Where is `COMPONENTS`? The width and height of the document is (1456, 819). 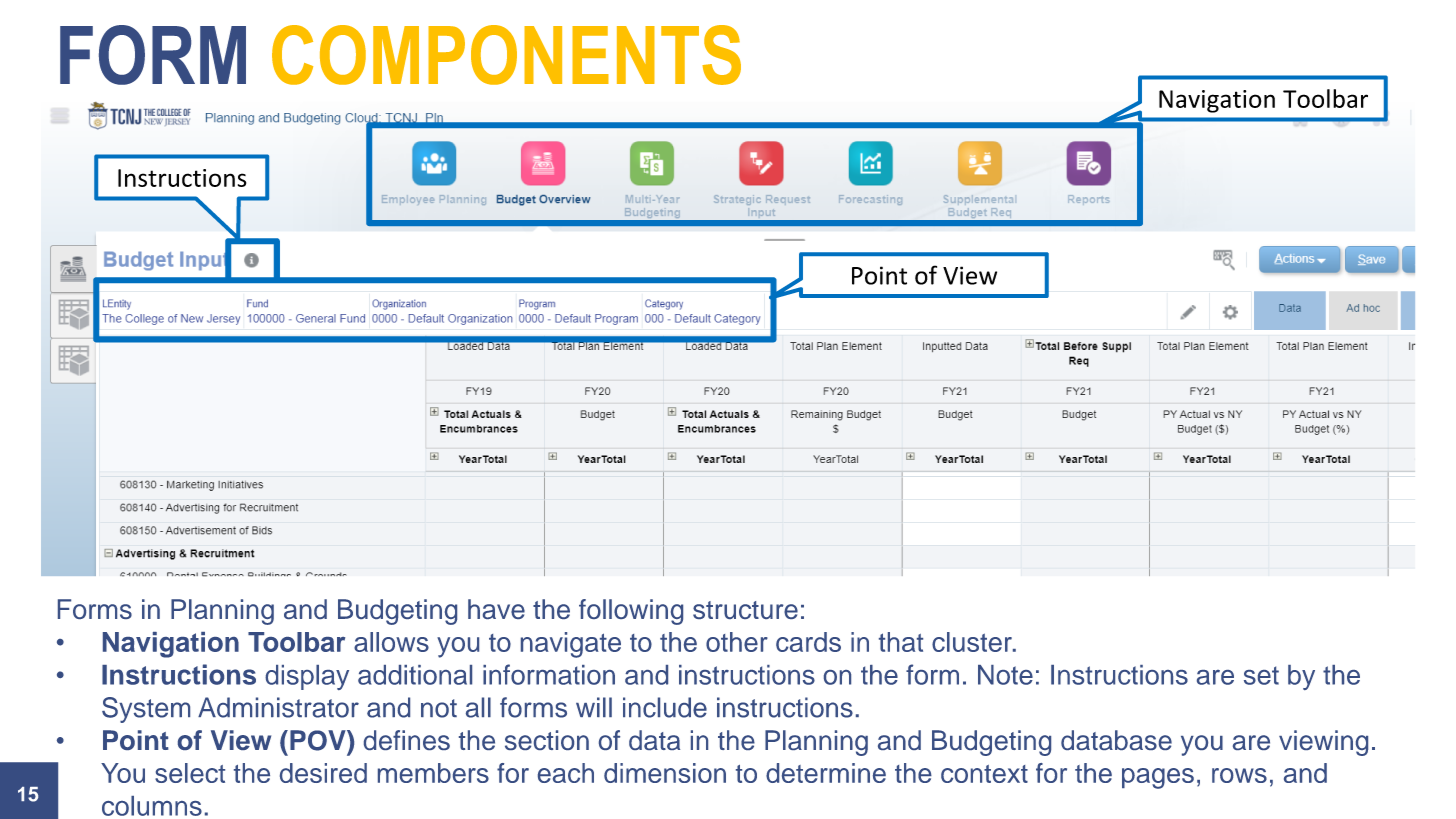
COMPONENTS is located at coordinates (506, 55).
